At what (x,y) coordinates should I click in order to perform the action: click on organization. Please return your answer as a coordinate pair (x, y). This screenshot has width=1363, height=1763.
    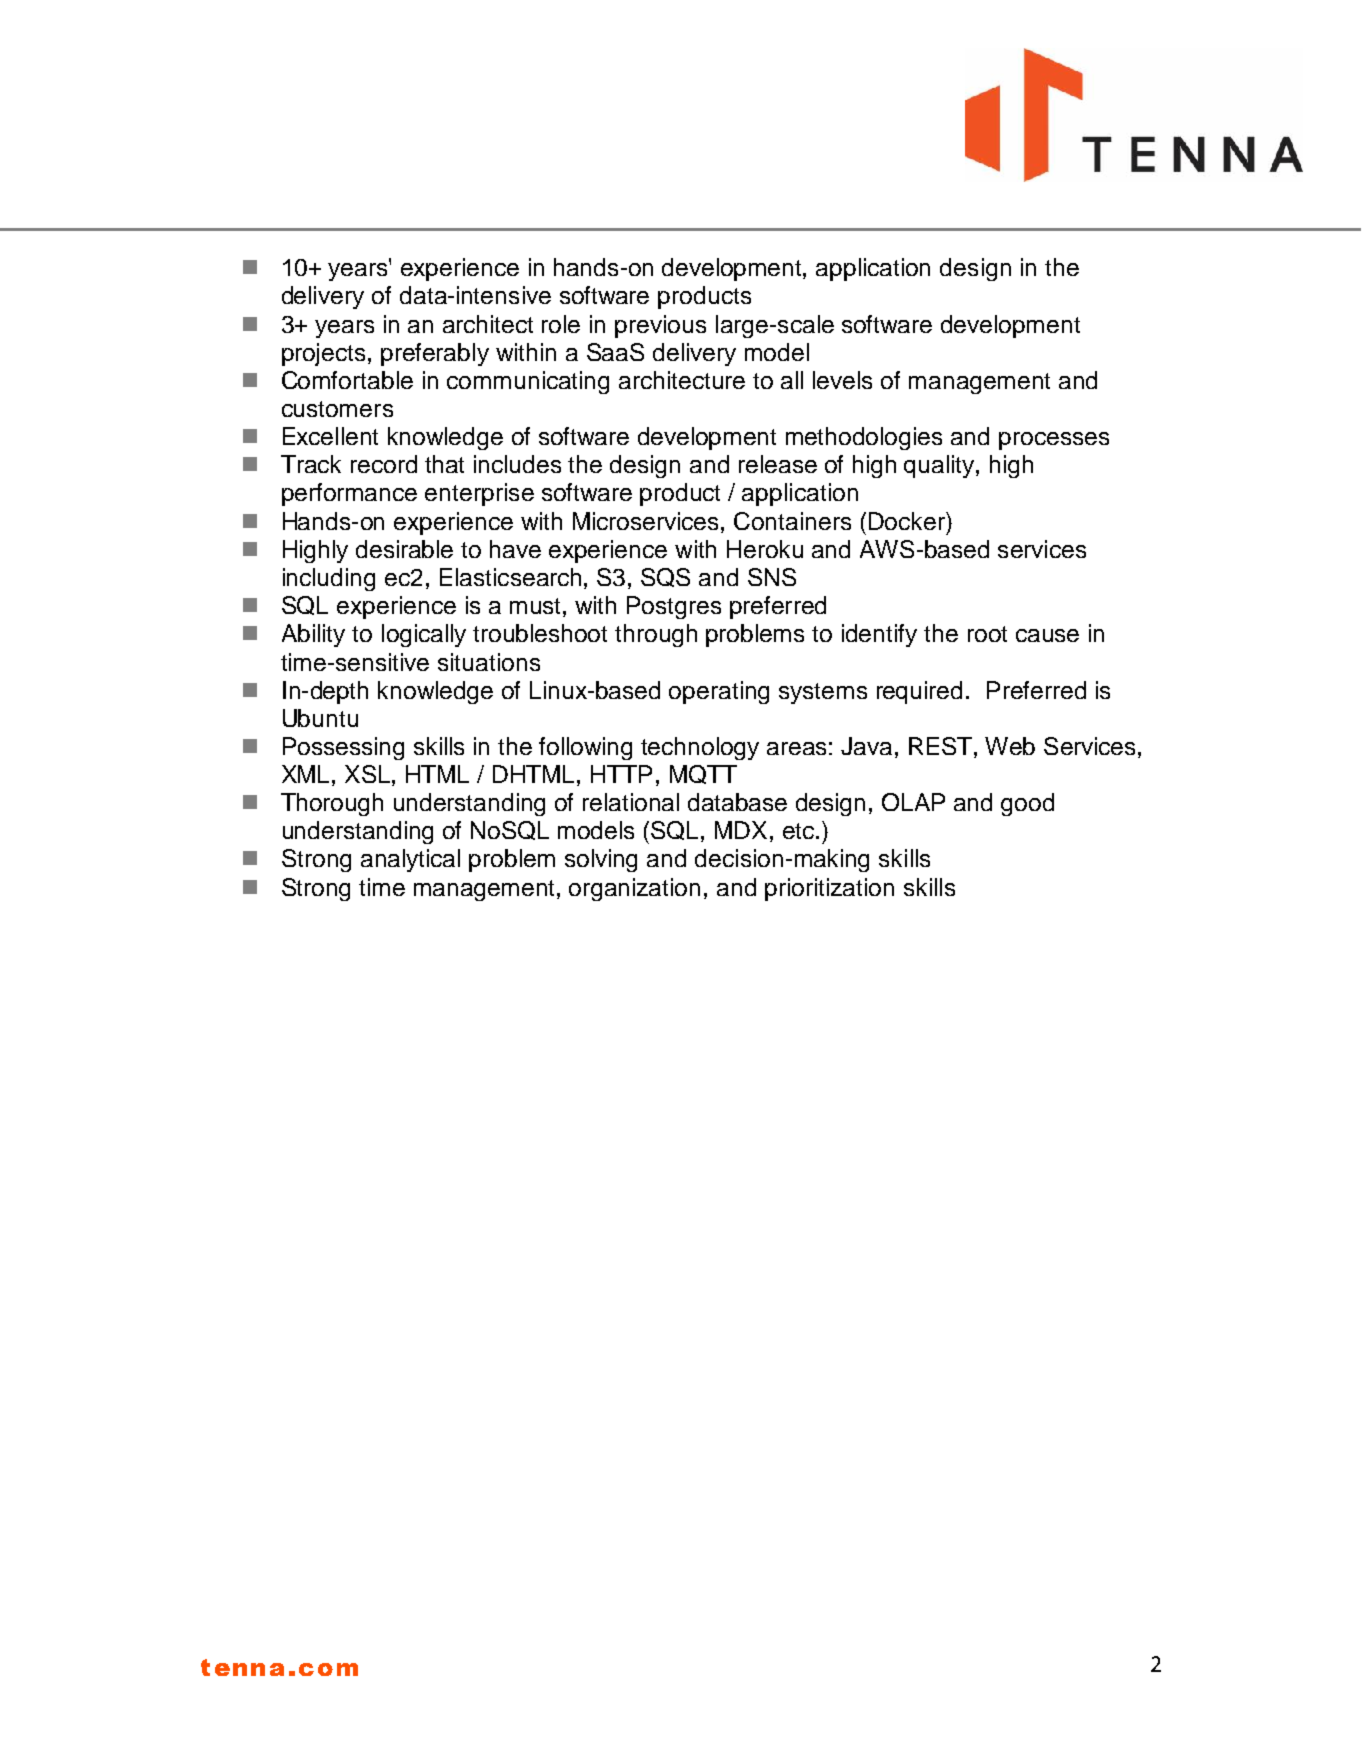
    Looking at the image, I should click on (634, 889).
